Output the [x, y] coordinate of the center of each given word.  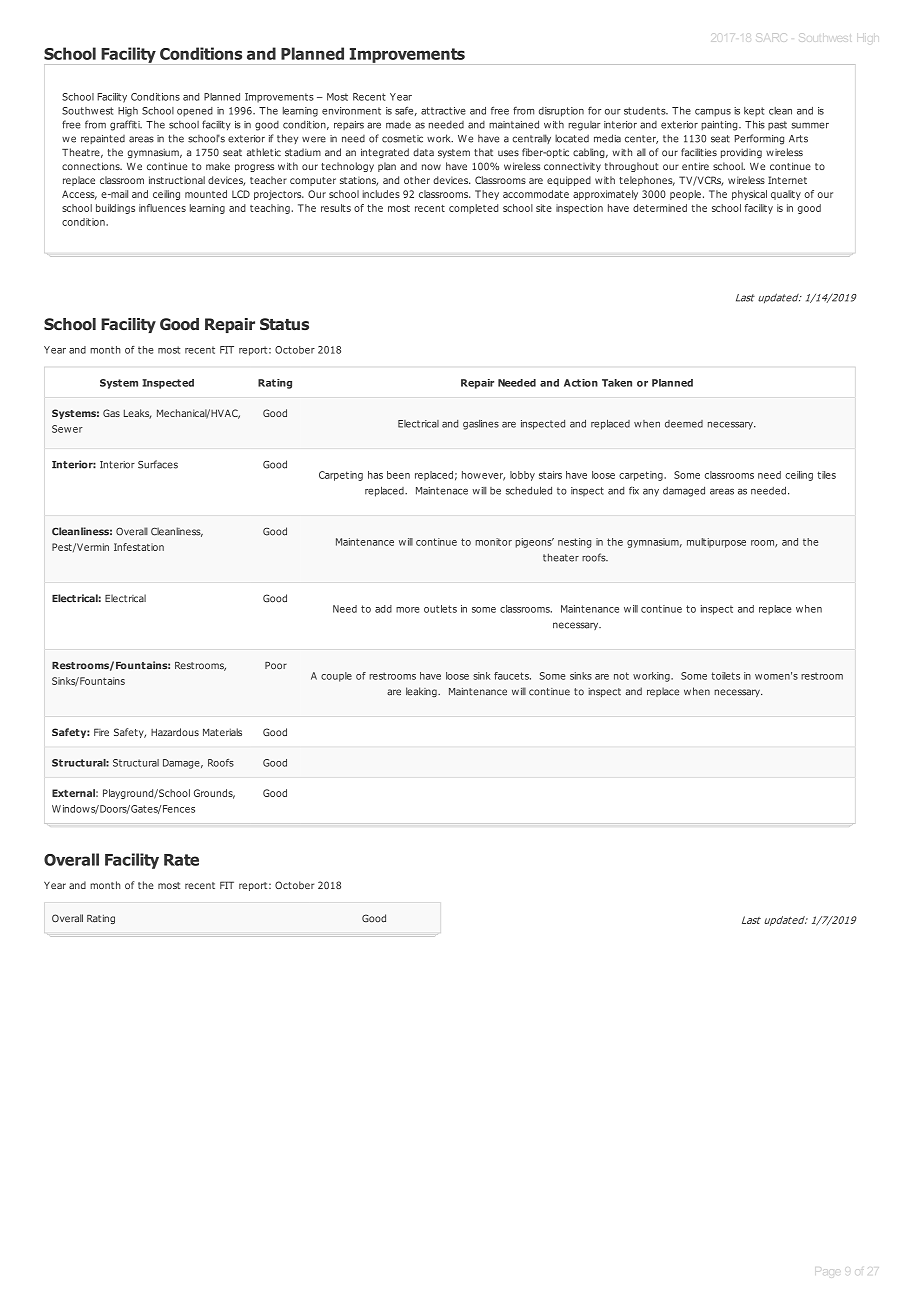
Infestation [139, 547]
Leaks [137, 414]
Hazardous [175, 732]
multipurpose [716, 543]
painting [720, 126]
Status [284, 324]
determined [660, 208]
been [398, 475]
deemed [684, 424]
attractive [443, 111]
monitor [493, 542]
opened [195, 112]
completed [473, 209]
